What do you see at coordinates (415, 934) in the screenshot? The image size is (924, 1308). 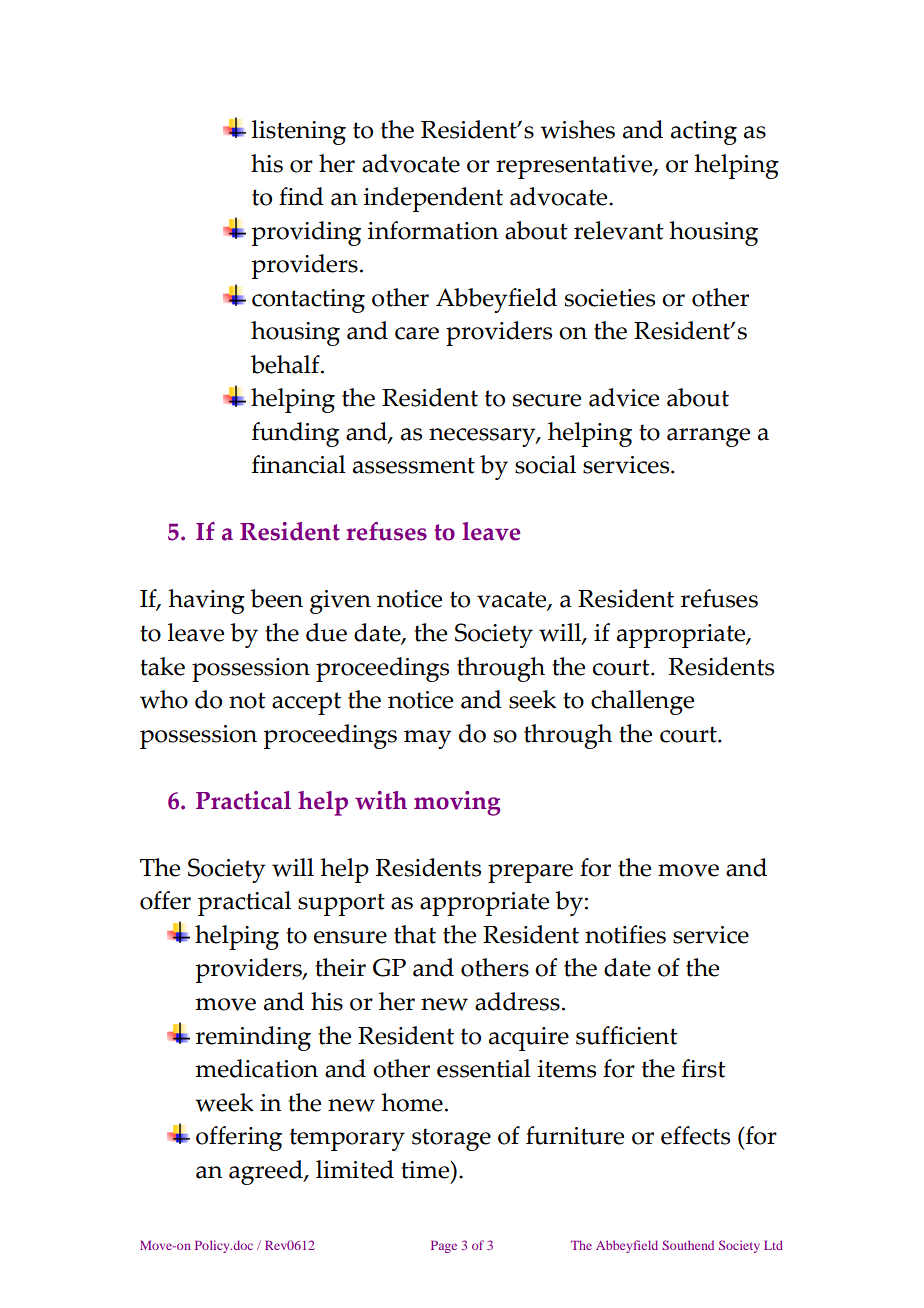 I see `that` at bounding box center [415, 934].
